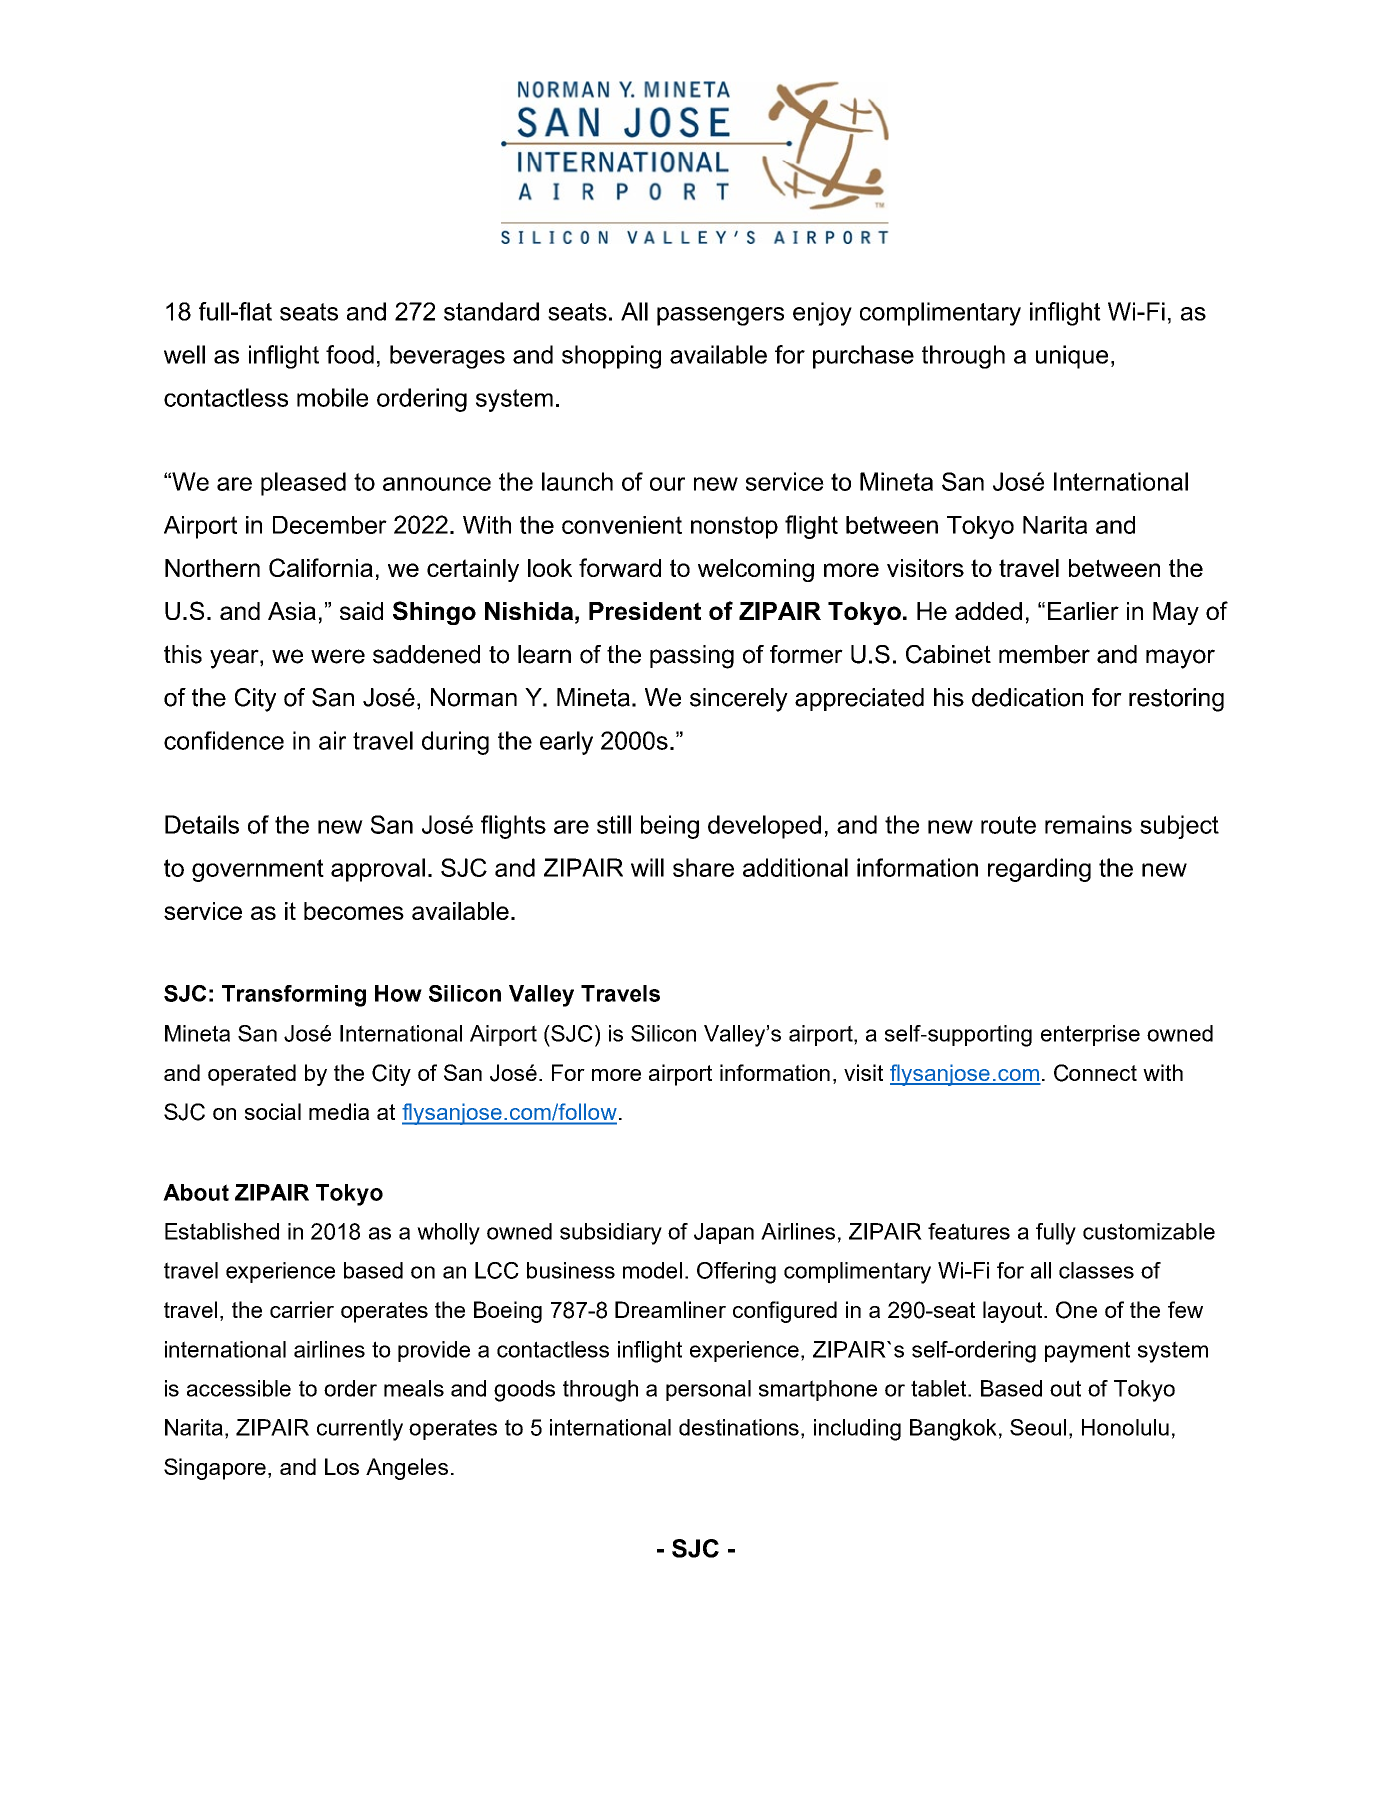 The image size is (1391, 1801). Describe the element at coordinates (724, 1233) in the screenshot. I see `Japan` at that location.
